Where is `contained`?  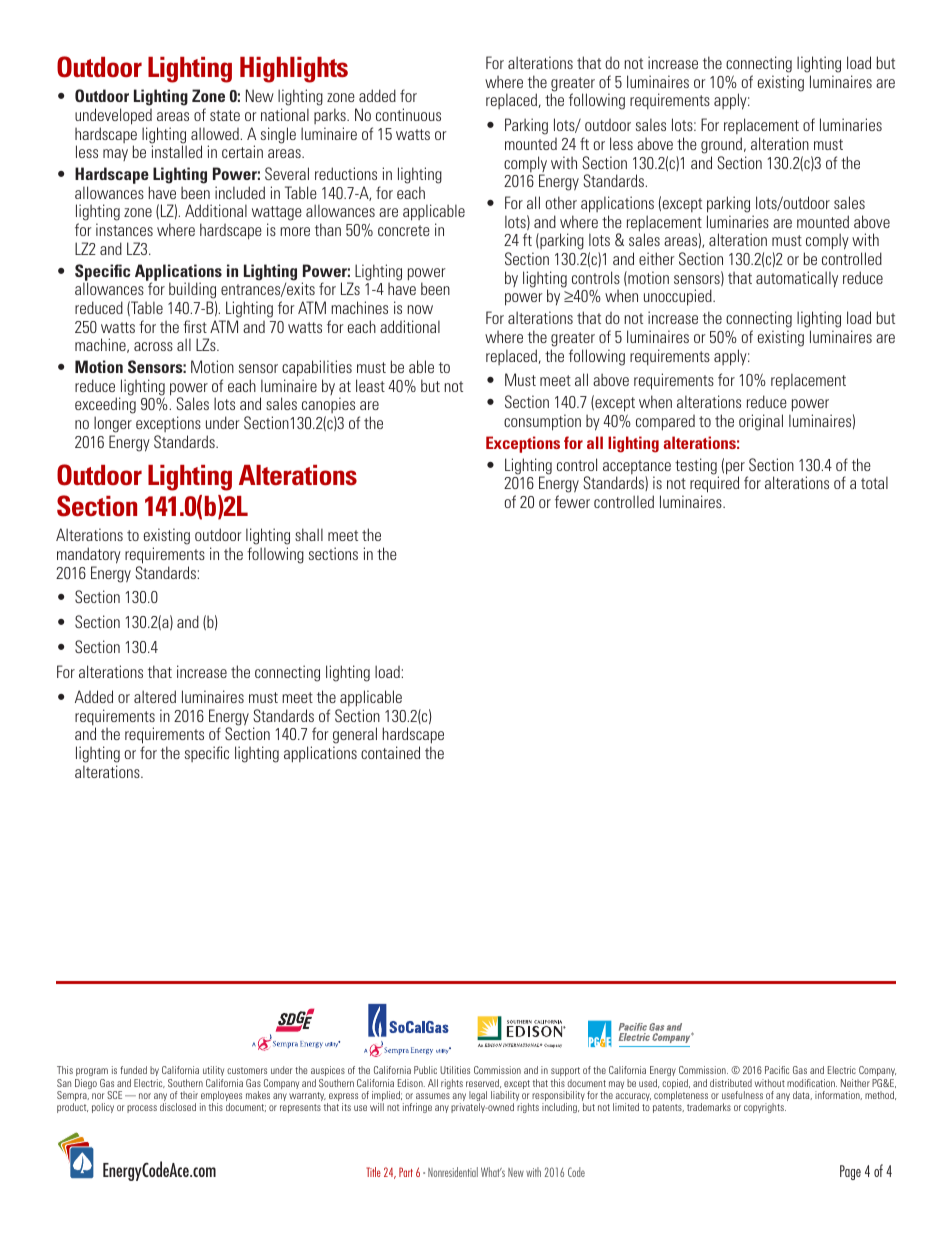 contained is located at coordinates (390, 752).
